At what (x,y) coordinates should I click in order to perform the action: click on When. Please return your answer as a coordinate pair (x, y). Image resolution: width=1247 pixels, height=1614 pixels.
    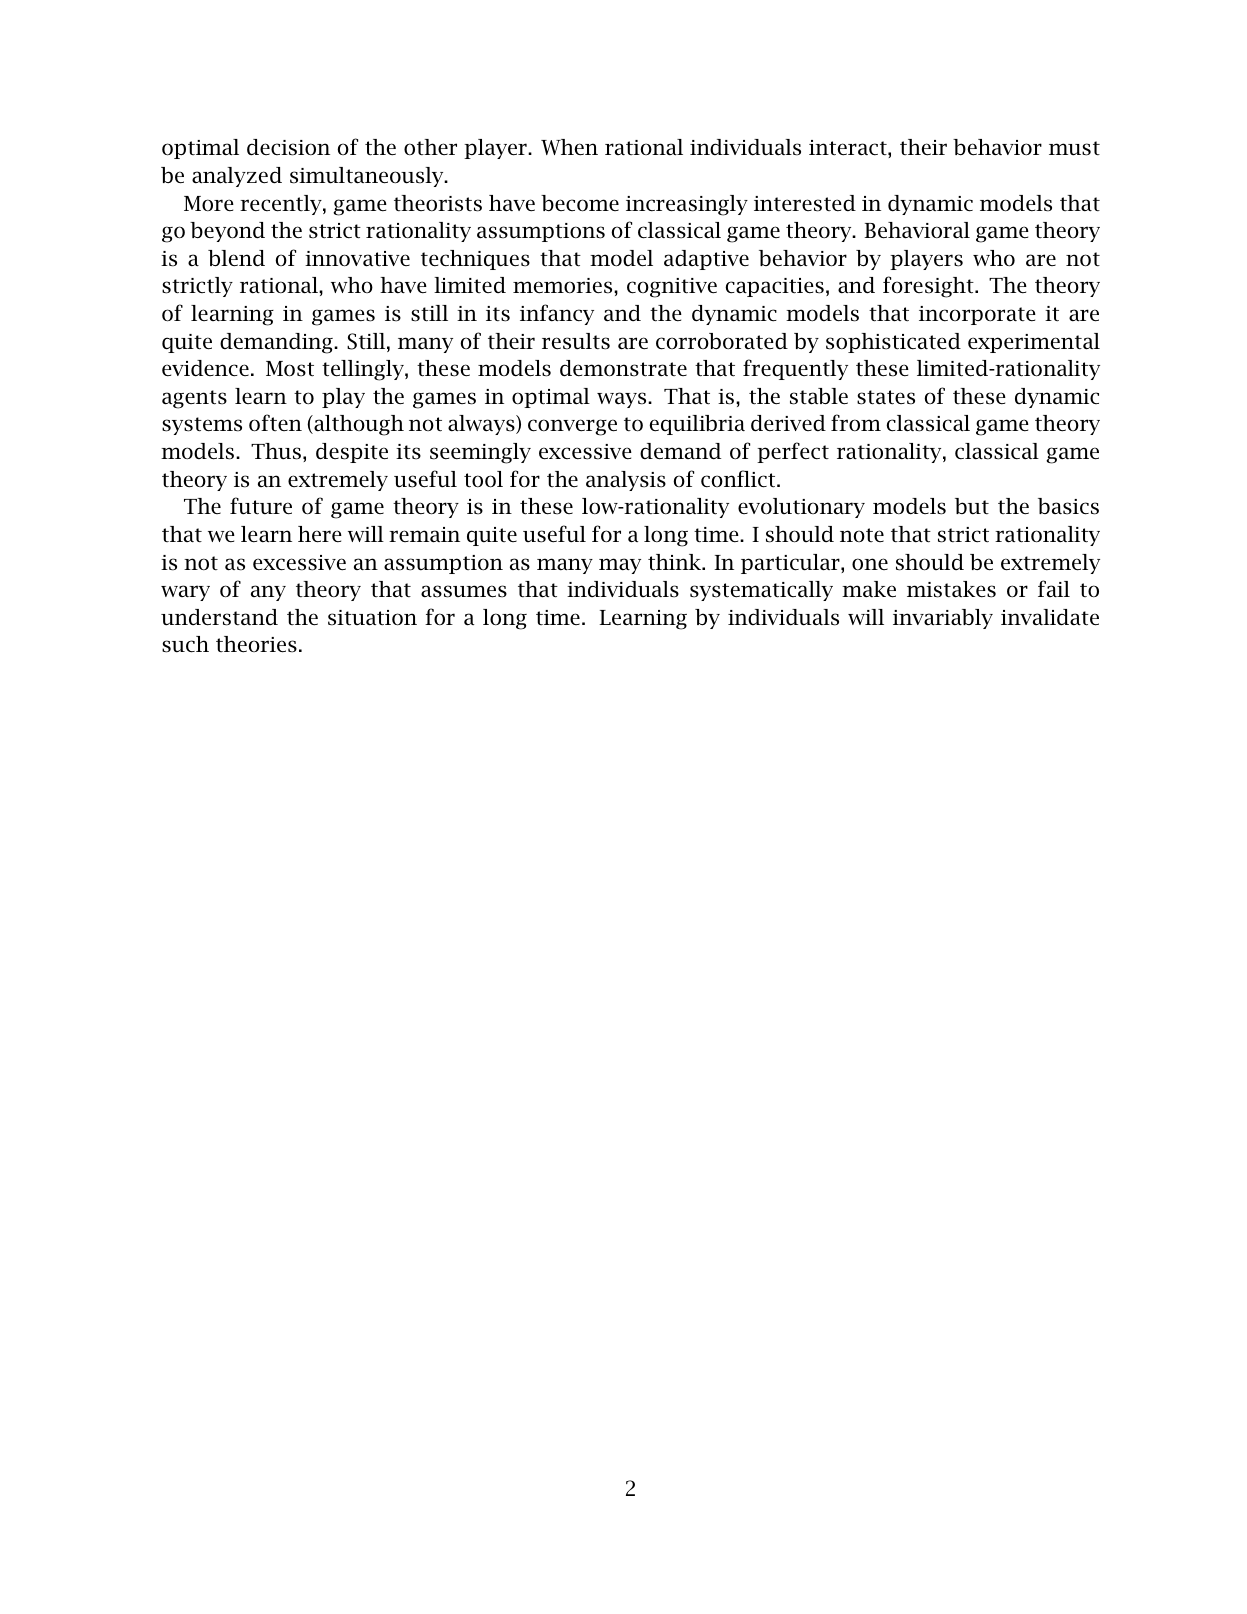
    Looking at the image, I should click on (569, 147).
